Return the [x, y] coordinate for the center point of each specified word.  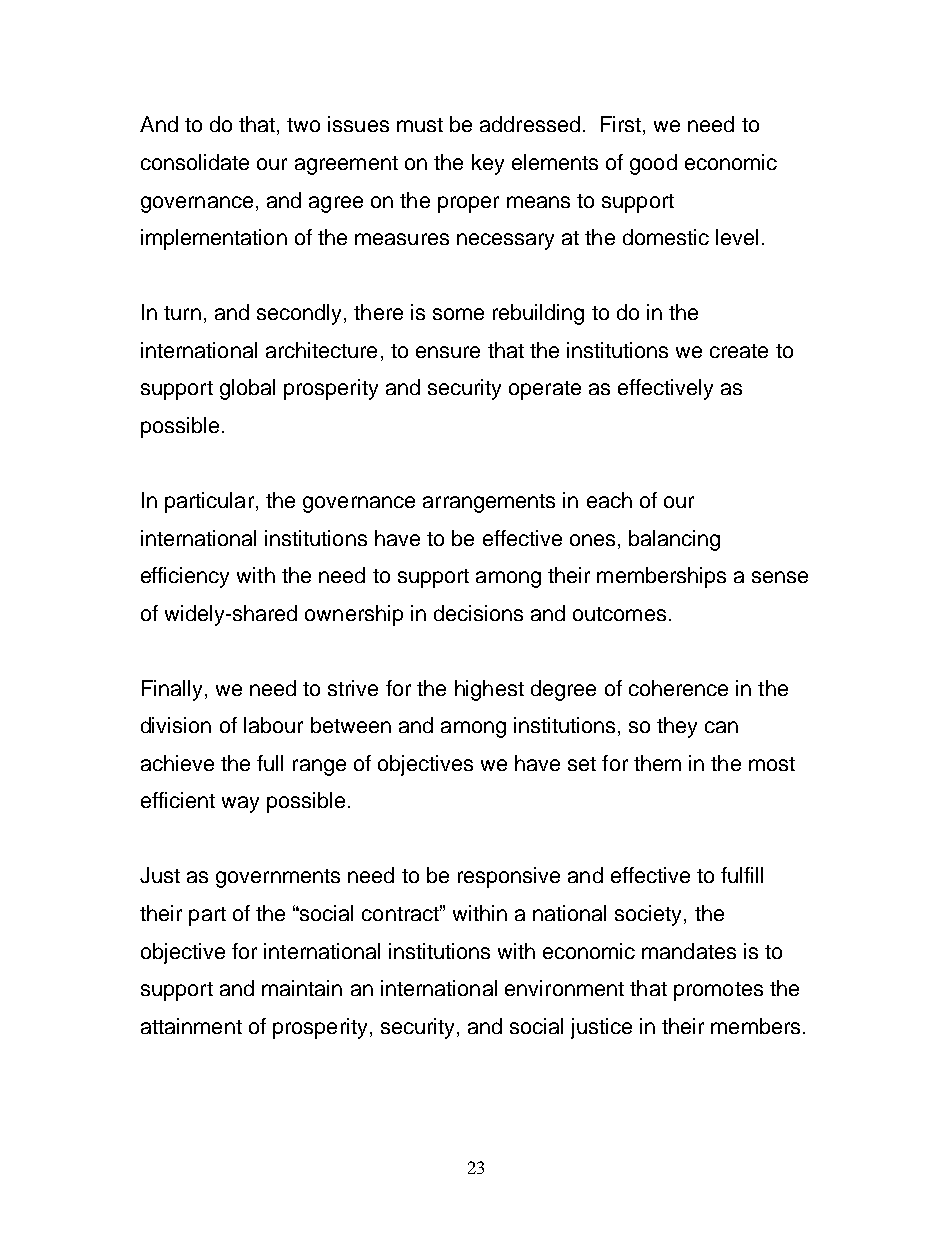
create [739, 351]
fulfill [742, 875]
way [240, 804]
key [488, 164]
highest [489, 690]
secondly [299, 314]
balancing [674, 540]
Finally [172, 690]
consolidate [195, 162]
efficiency [185, 577]
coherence [678, 688]
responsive [509, 877]
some [458, 314]
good [653, 164]
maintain [302, 988]
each [609, 500]
